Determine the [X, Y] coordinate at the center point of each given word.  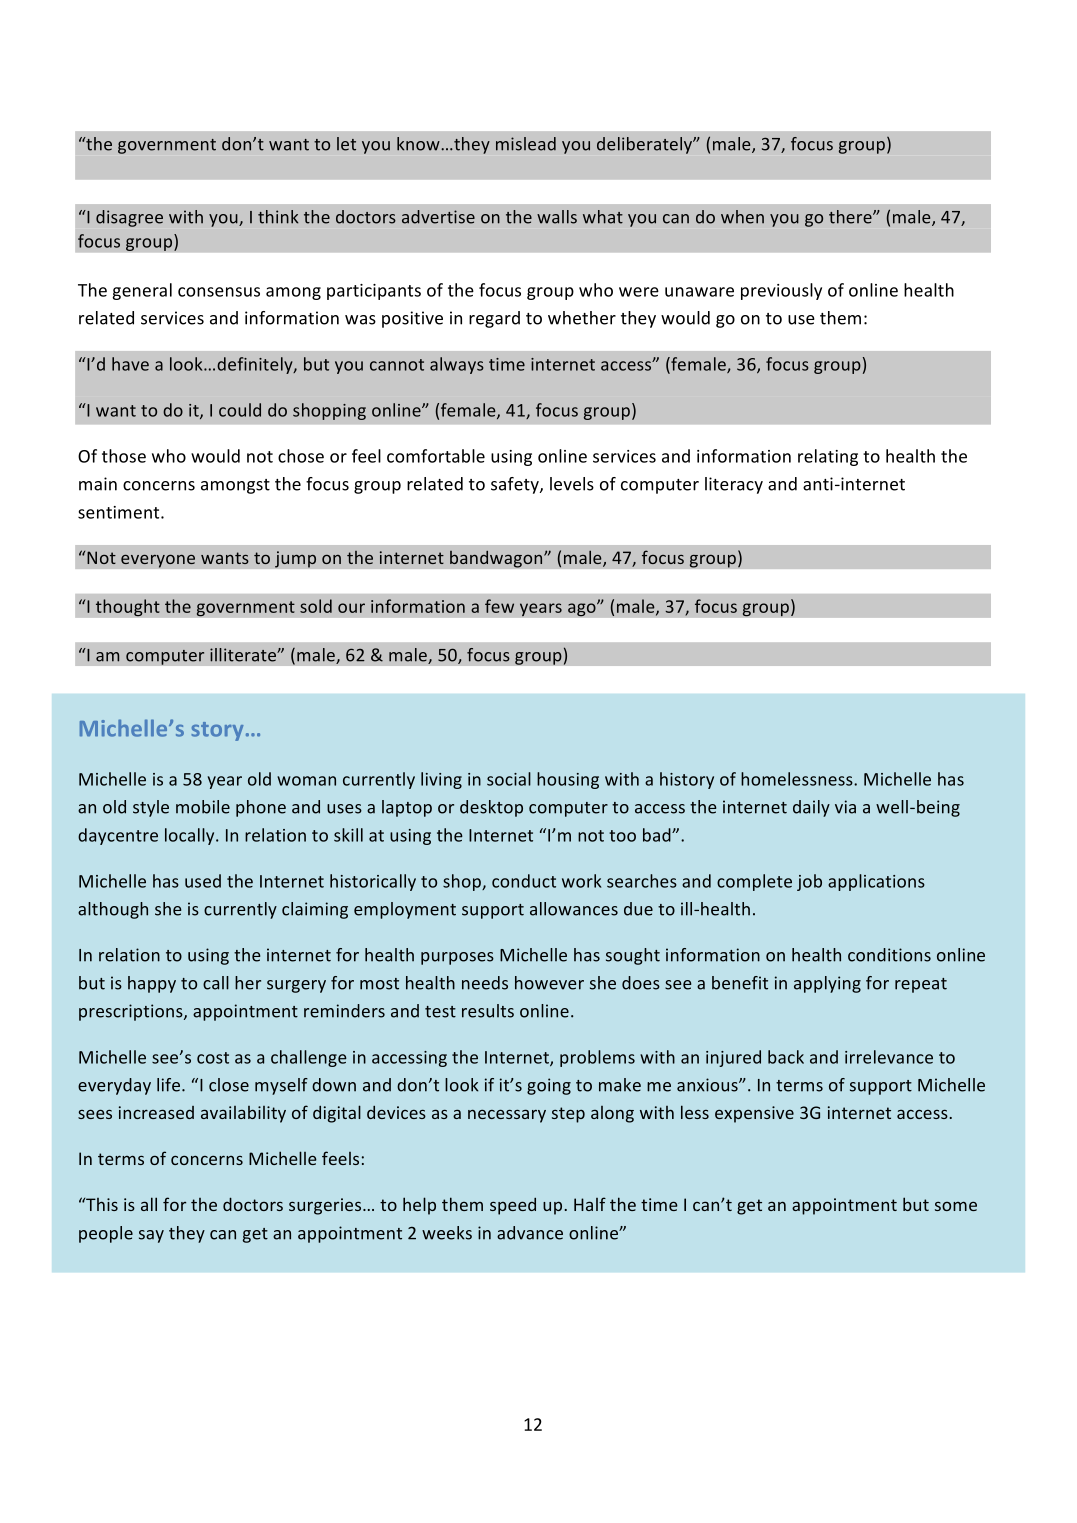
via [845, 807]
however [549, 983]
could [240, 410]
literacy [734, 485]
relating [828, 457]
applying [827, 984]
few [499, 606]
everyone [158, 561]
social [509, 779]
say [151, 1236]
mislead [526, 144]
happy [152, 984]
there [851, 217]
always [457, 365]
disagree [129, 218]
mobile [203, 807]
